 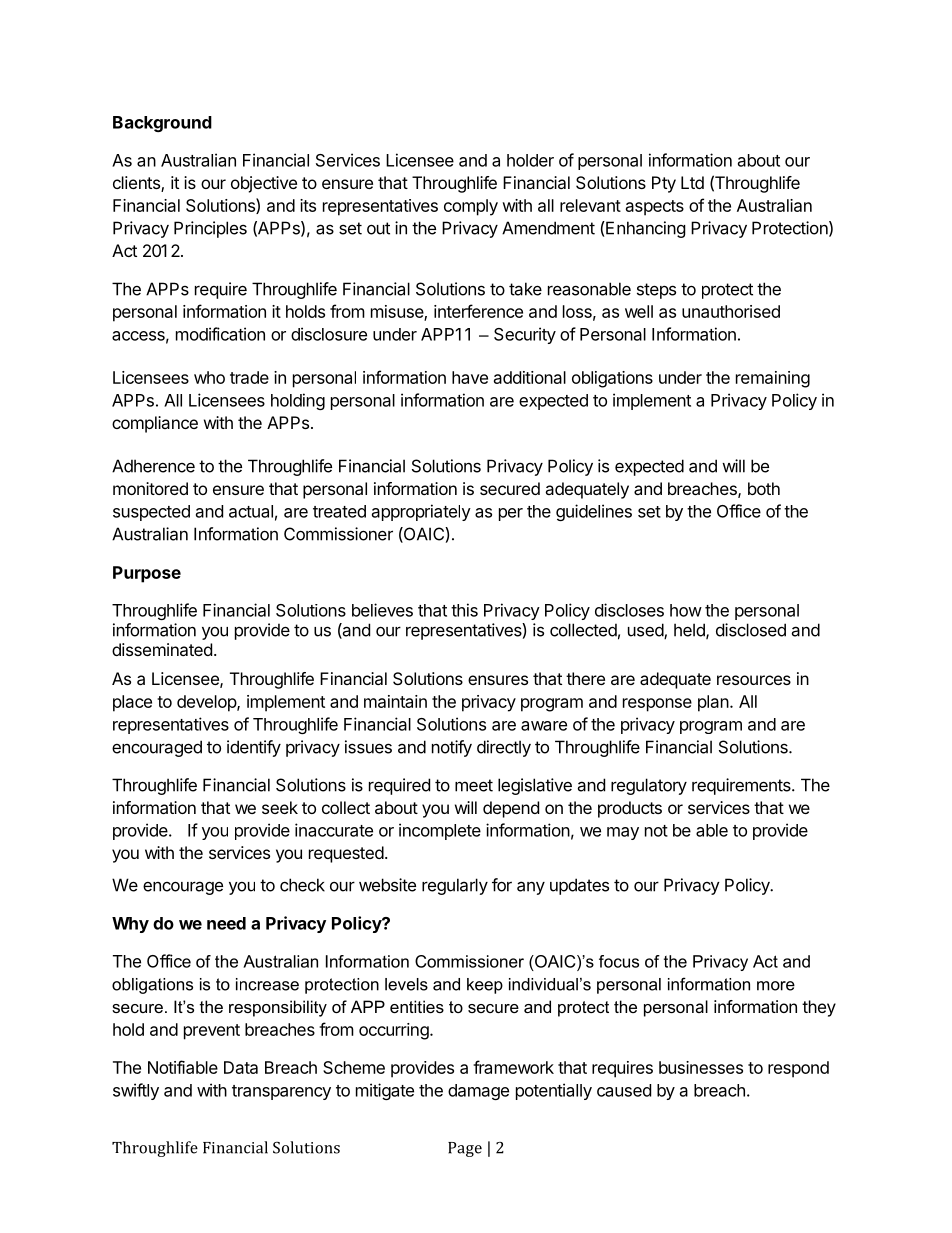 What do you see at coordinates (207, 703) in the document?
I see `develop` at bounding box center [207, 703].
